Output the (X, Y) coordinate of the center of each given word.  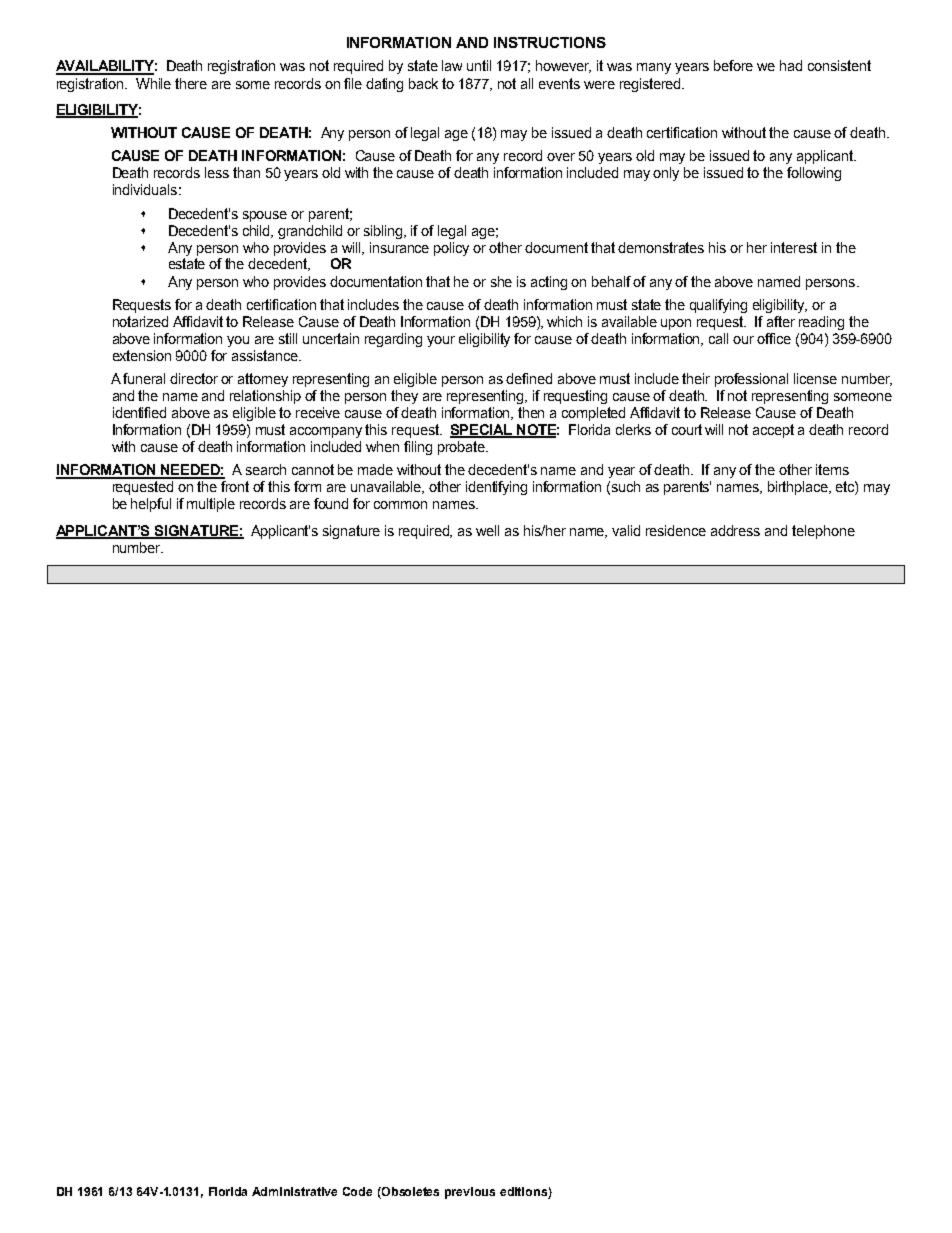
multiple (211, 505)
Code (357, 1191)
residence (676, 530)
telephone (823, 532)
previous (470, 1193)
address (735, 530)
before (733, 65)
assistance (266, 355)
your (441, 341)
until (479, 65)
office (774, 338)
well (487, 530)
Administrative (294, 1191)
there (191, 83)
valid (626, 530)
